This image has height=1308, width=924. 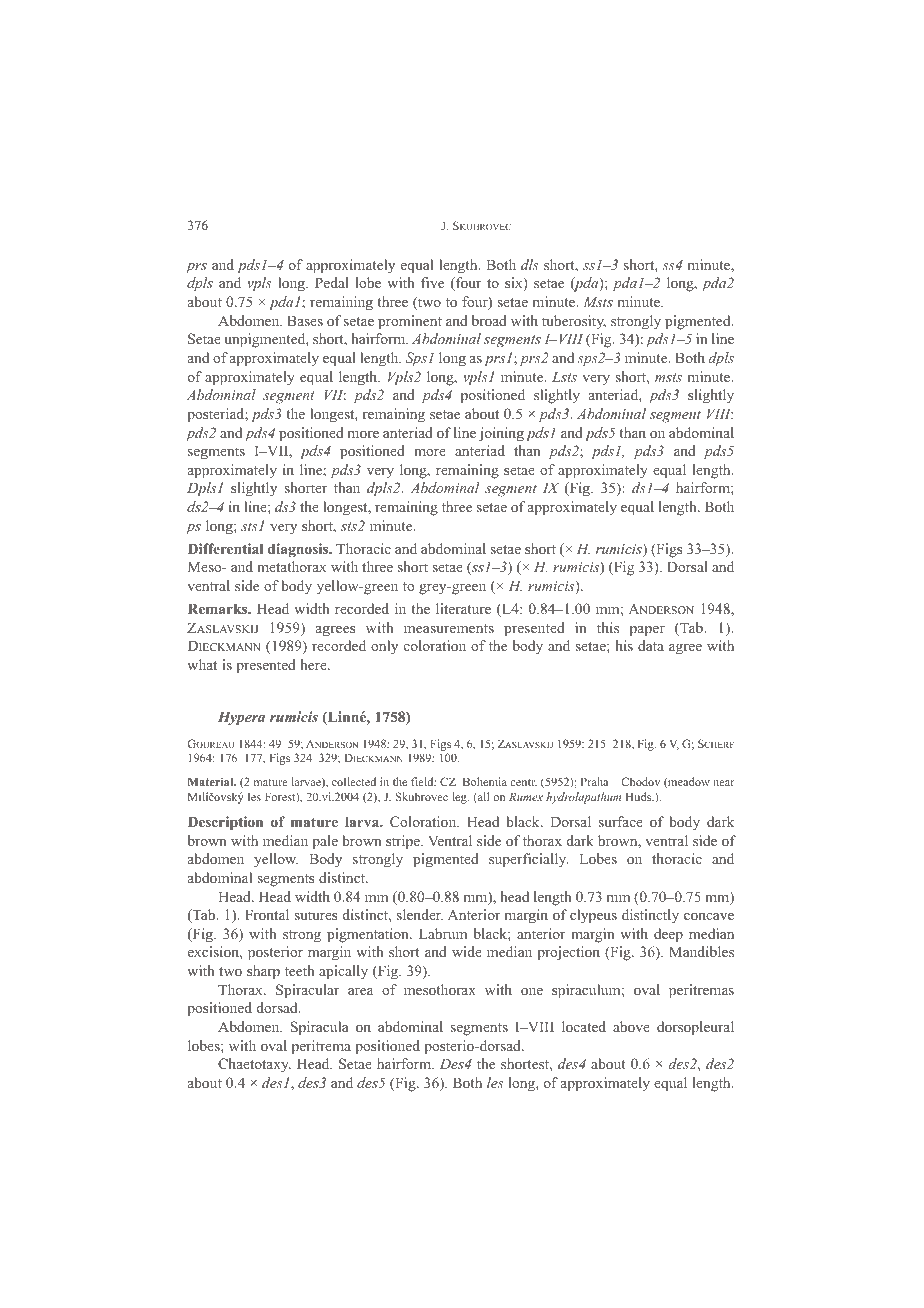 I want to click on wide, so click(x=467, y=951).
